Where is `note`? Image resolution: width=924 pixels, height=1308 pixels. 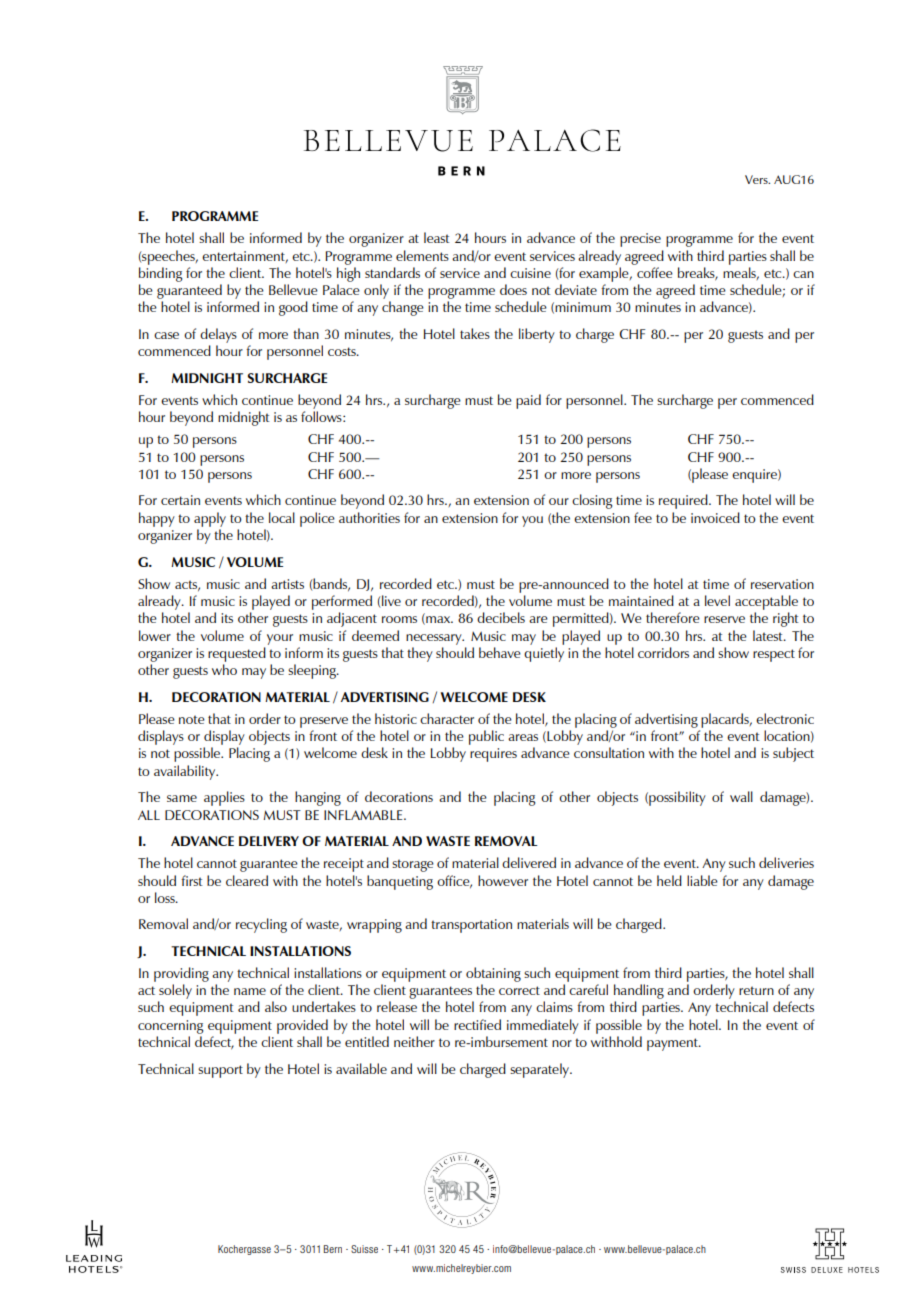
note is located at coordinates (192, 719).
